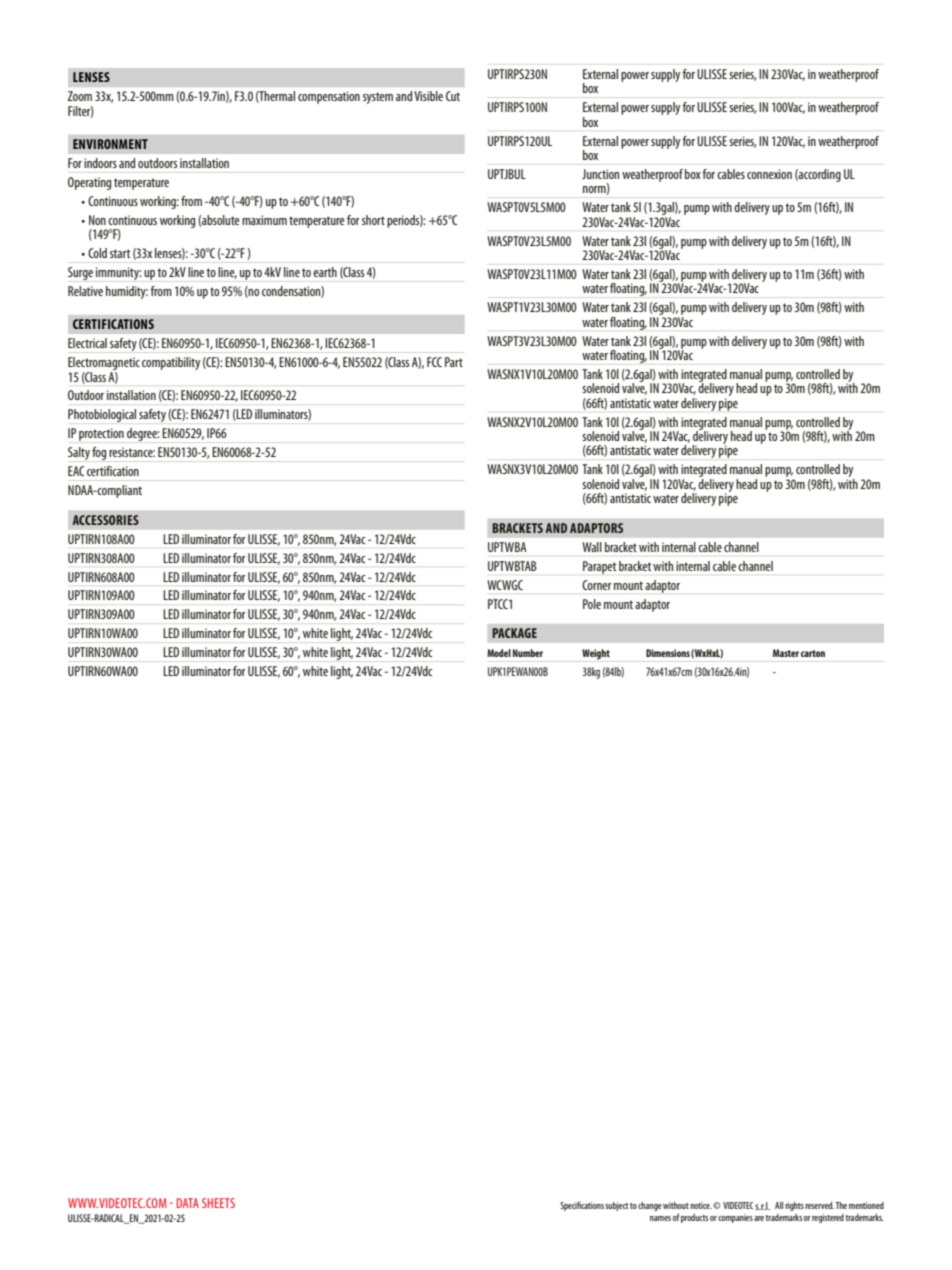 The height and width of the document is (1270, 952). What do you see at coordinates (453, 96) in the document?
I see `Cut` at bounding box center [453, 96].
